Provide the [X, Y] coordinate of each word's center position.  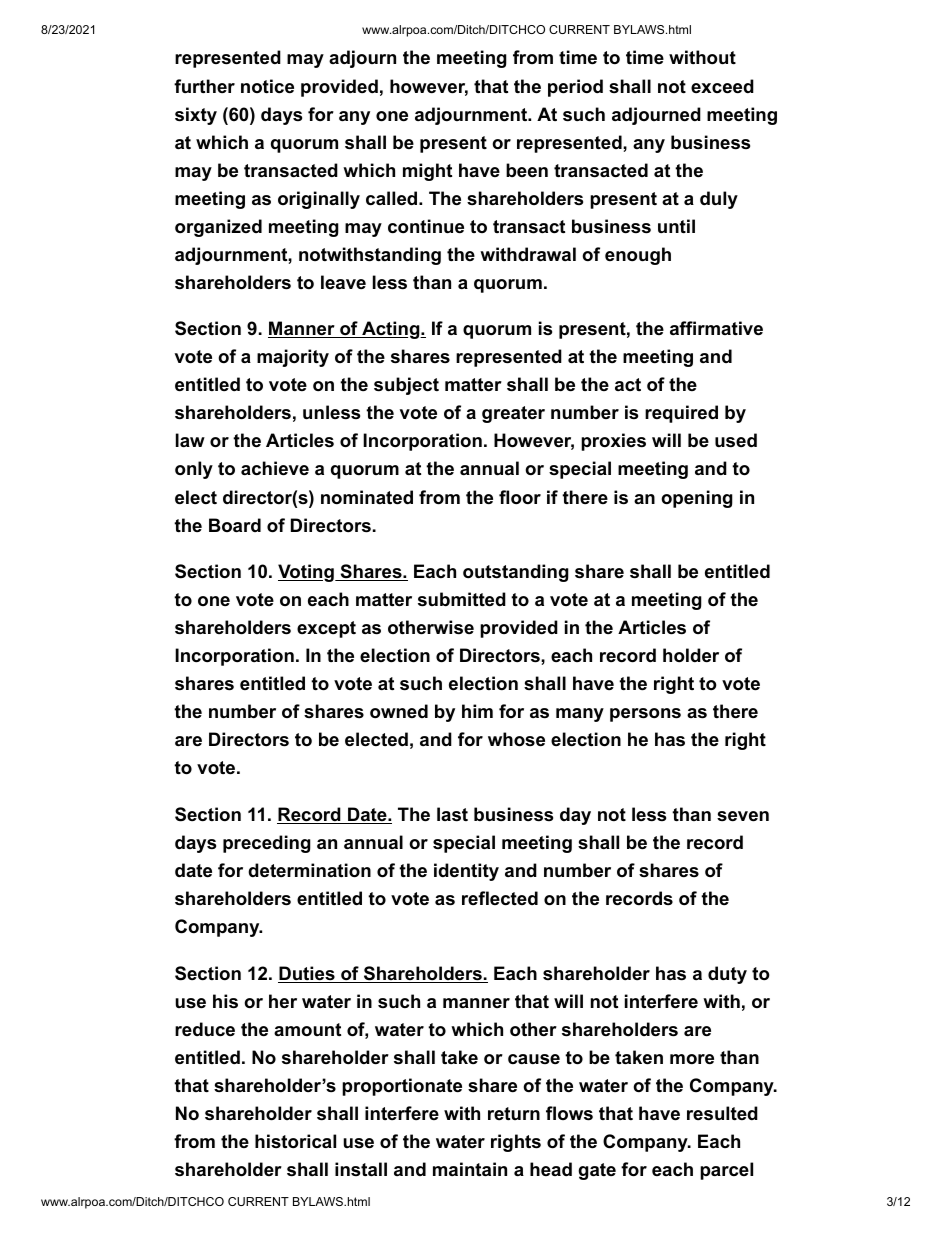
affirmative [716, 328]
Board [235, 525]
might [427, 172]
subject [406, 386]
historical [295, 1141]
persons [645, 715]
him [477, 711]
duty [727, 975]
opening [697, 499]
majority [293, 358]
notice [267, 86]
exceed [722, 86]
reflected [500, 898]
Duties [307, 974]
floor [520, 497]
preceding [267, 844]
